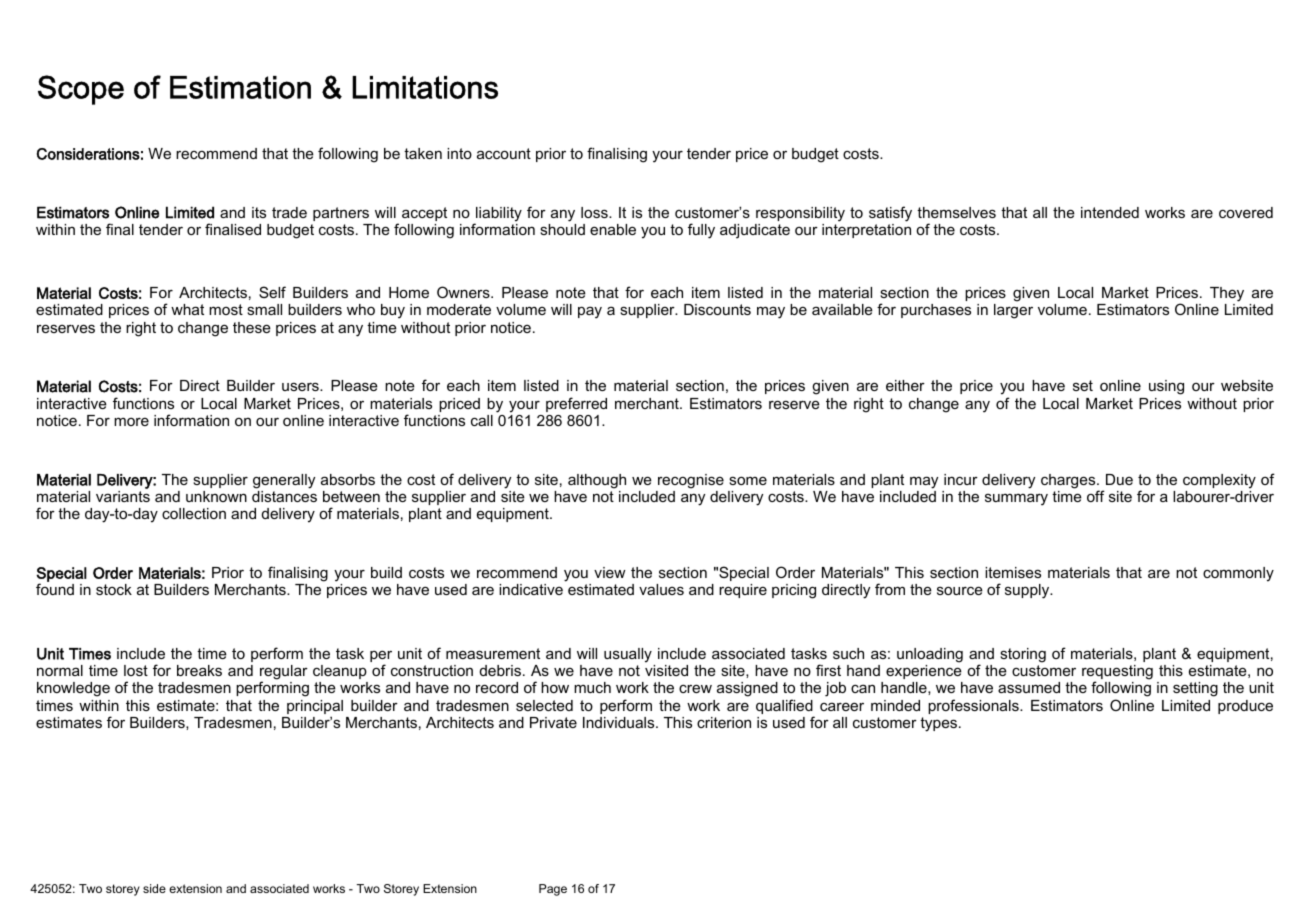 This document has width=1308, height=924. What do you see at coordinates (216, 496) in the document?
I see `unknown` at bounding box center [216, 496].
